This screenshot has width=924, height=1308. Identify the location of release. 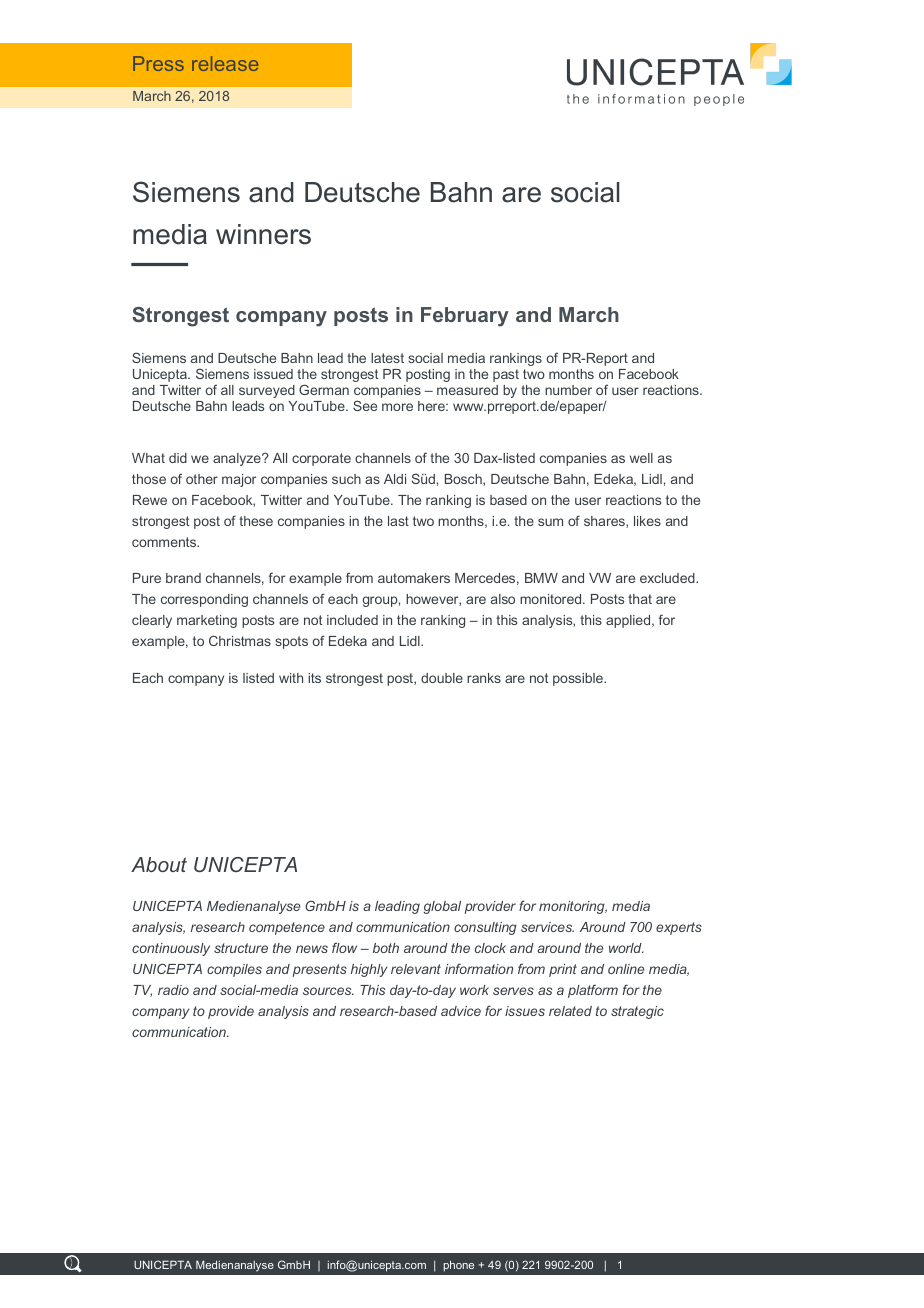
(225, 63).
